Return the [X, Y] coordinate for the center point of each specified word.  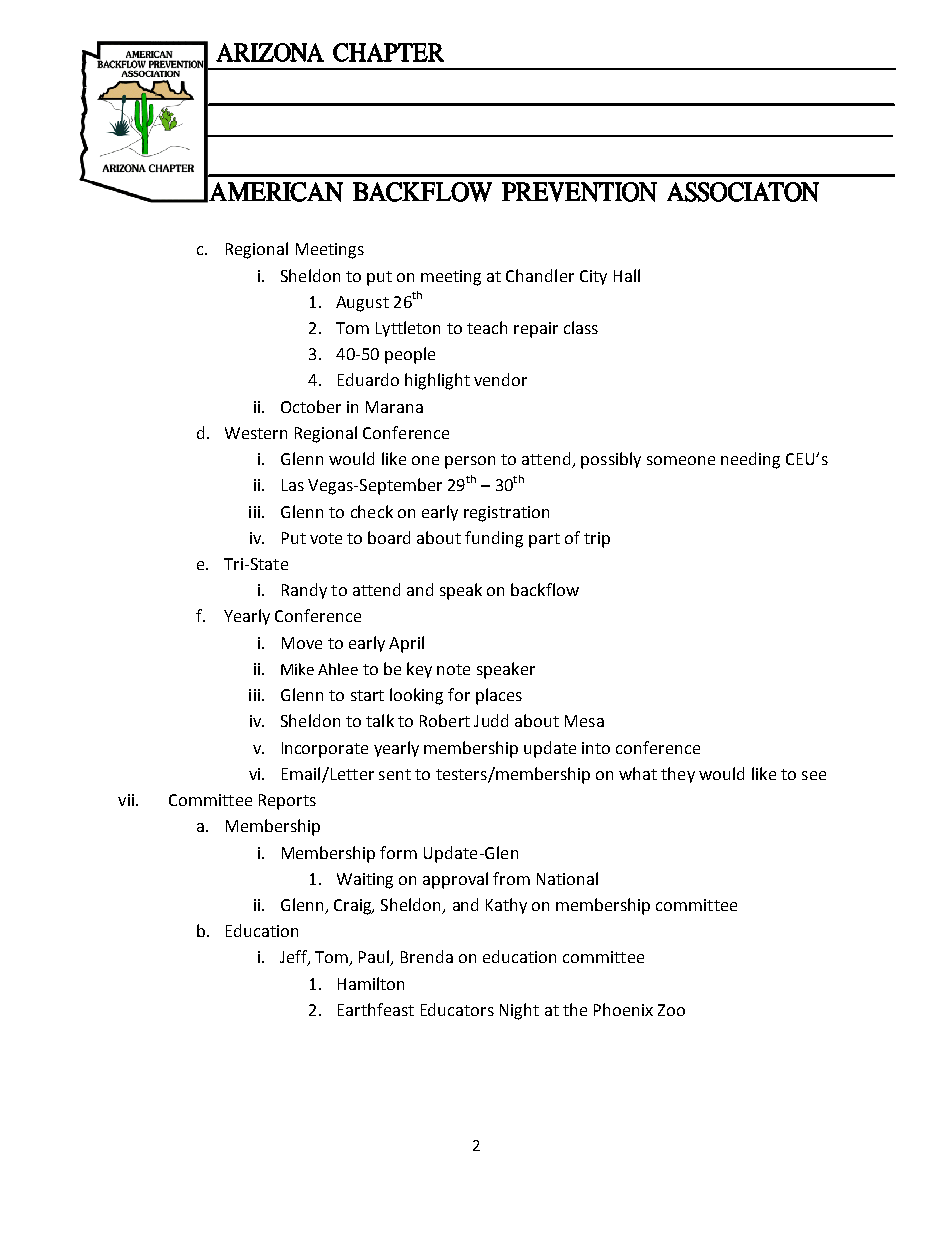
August [362, 304]
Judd [491, 720]
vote [326, 538]
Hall [627, 275]
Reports [287, 802]
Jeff [294, 958]
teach [487, 327]
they [678, 775]
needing [750, 460]
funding [494, 539]
